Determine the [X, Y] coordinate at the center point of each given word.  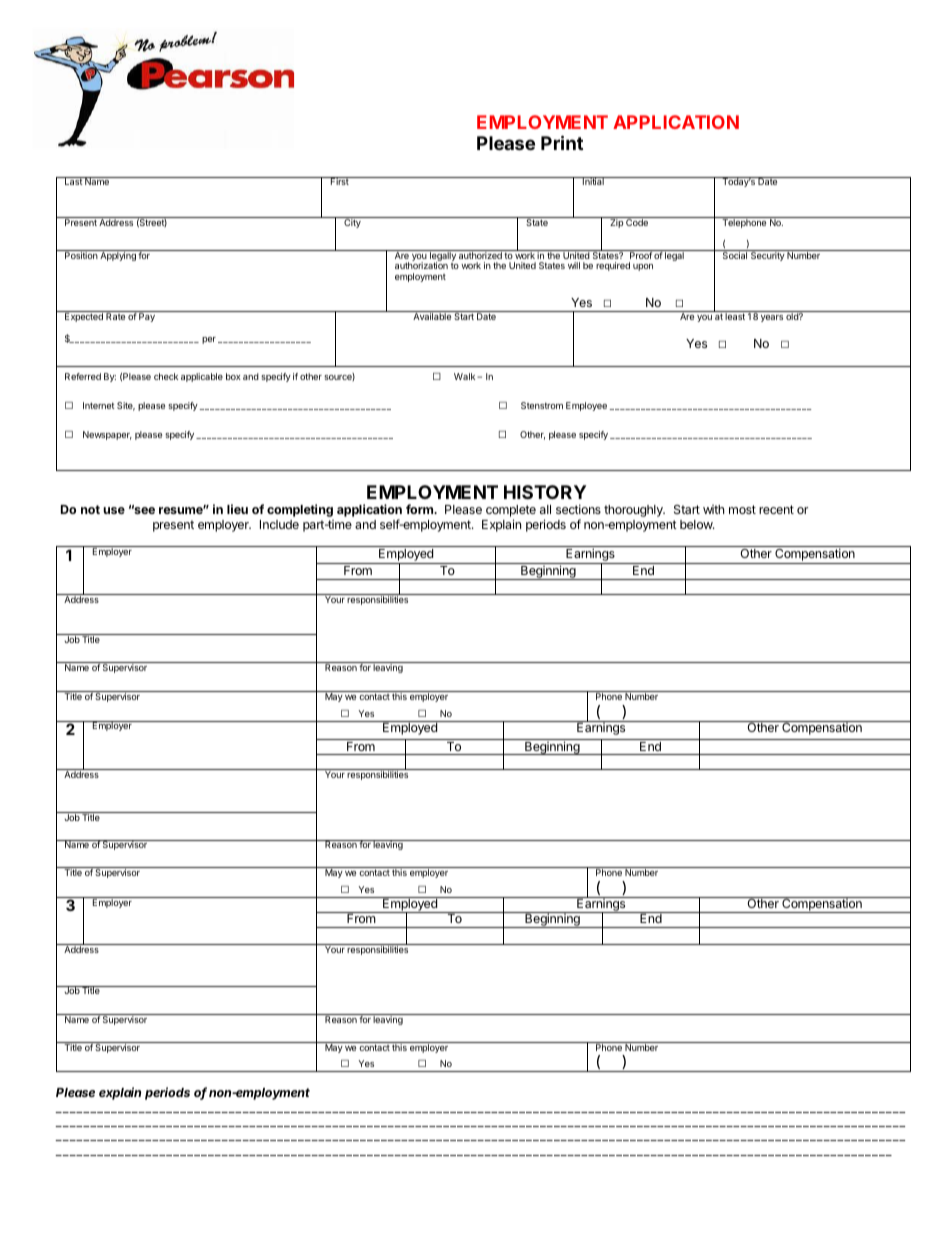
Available [432, 316]
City [352, 222]
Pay [147, 317]
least [735, 316]
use [114, 510]
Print [562, 142]
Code [637, 221]
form [420, 509]
